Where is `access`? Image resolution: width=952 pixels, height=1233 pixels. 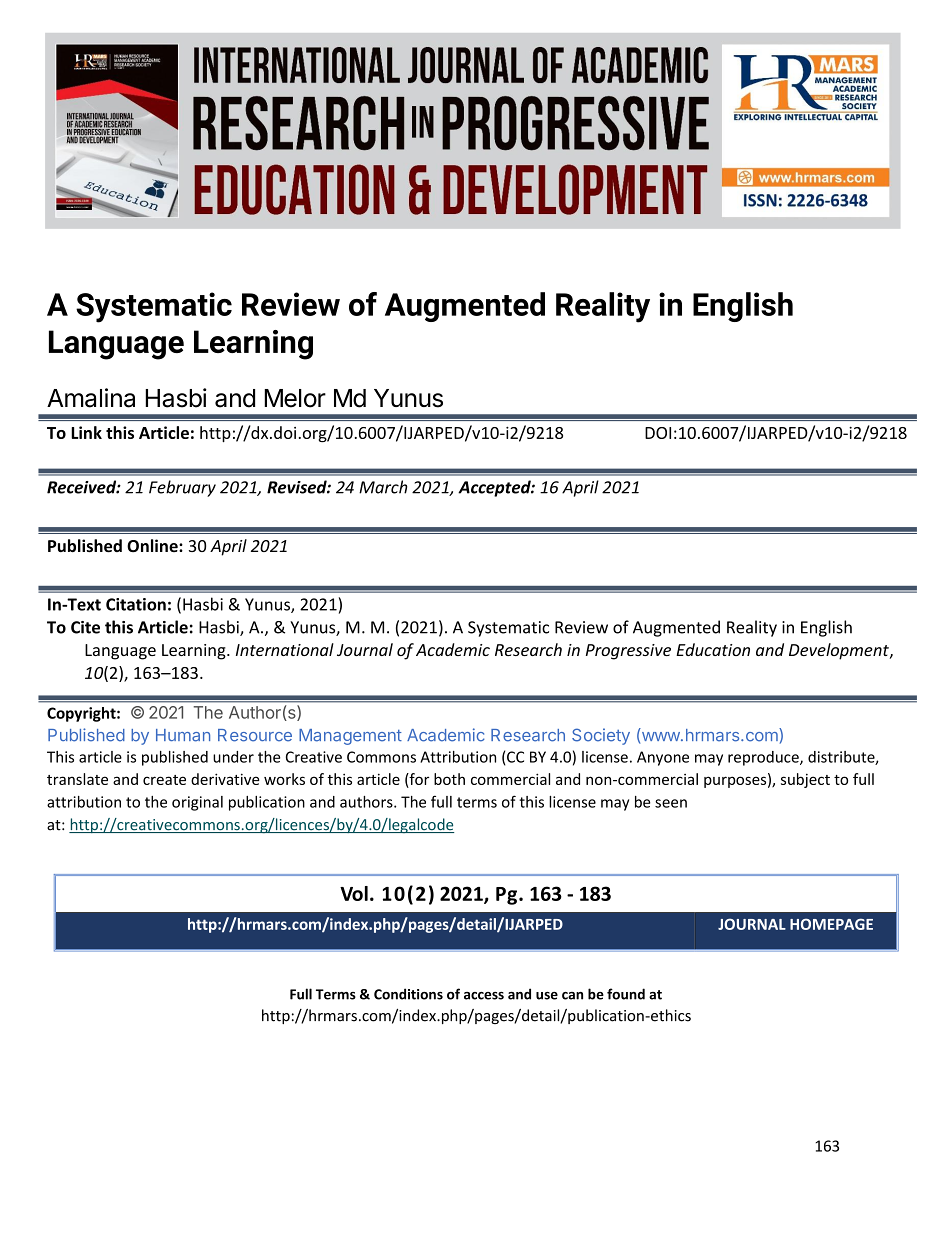 access is located at coordinates (484, 996).
